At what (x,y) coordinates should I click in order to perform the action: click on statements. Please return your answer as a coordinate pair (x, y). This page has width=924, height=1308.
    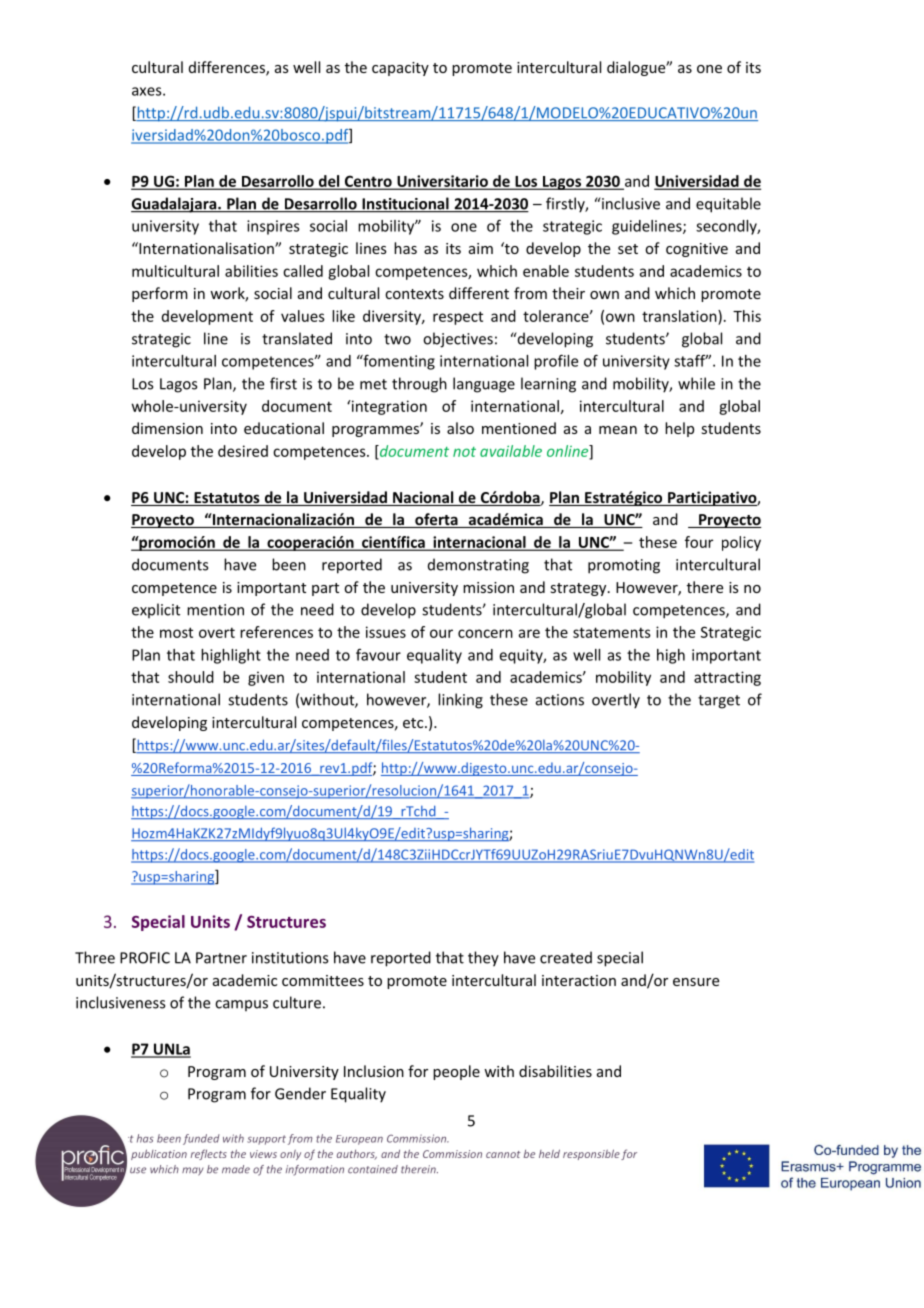
    Looking at the image, I should click on (612, 632).
